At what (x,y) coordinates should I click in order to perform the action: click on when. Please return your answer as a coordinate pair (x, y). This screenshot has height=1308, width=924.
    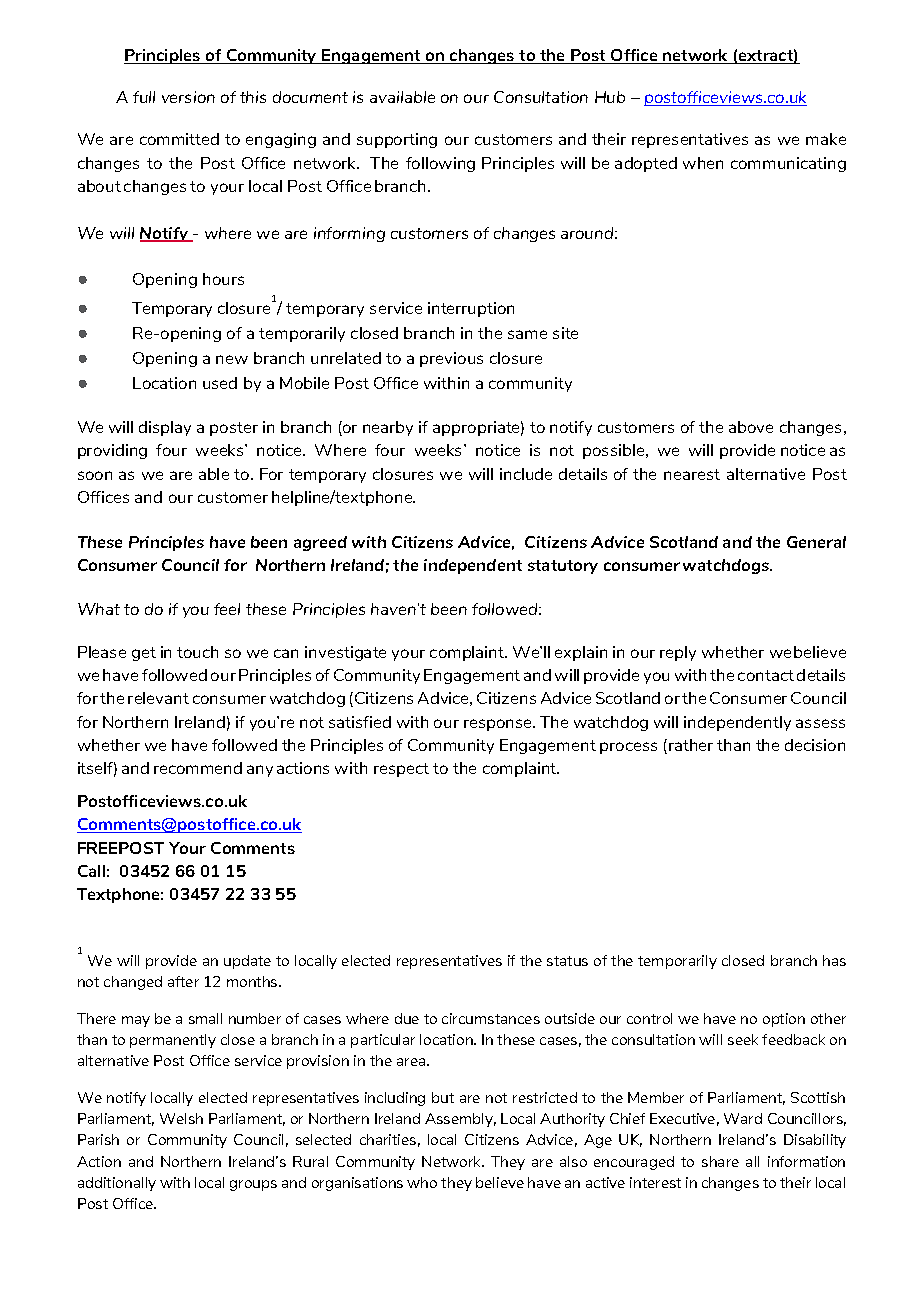
    Looking at the image, I should click on (703, 163).
